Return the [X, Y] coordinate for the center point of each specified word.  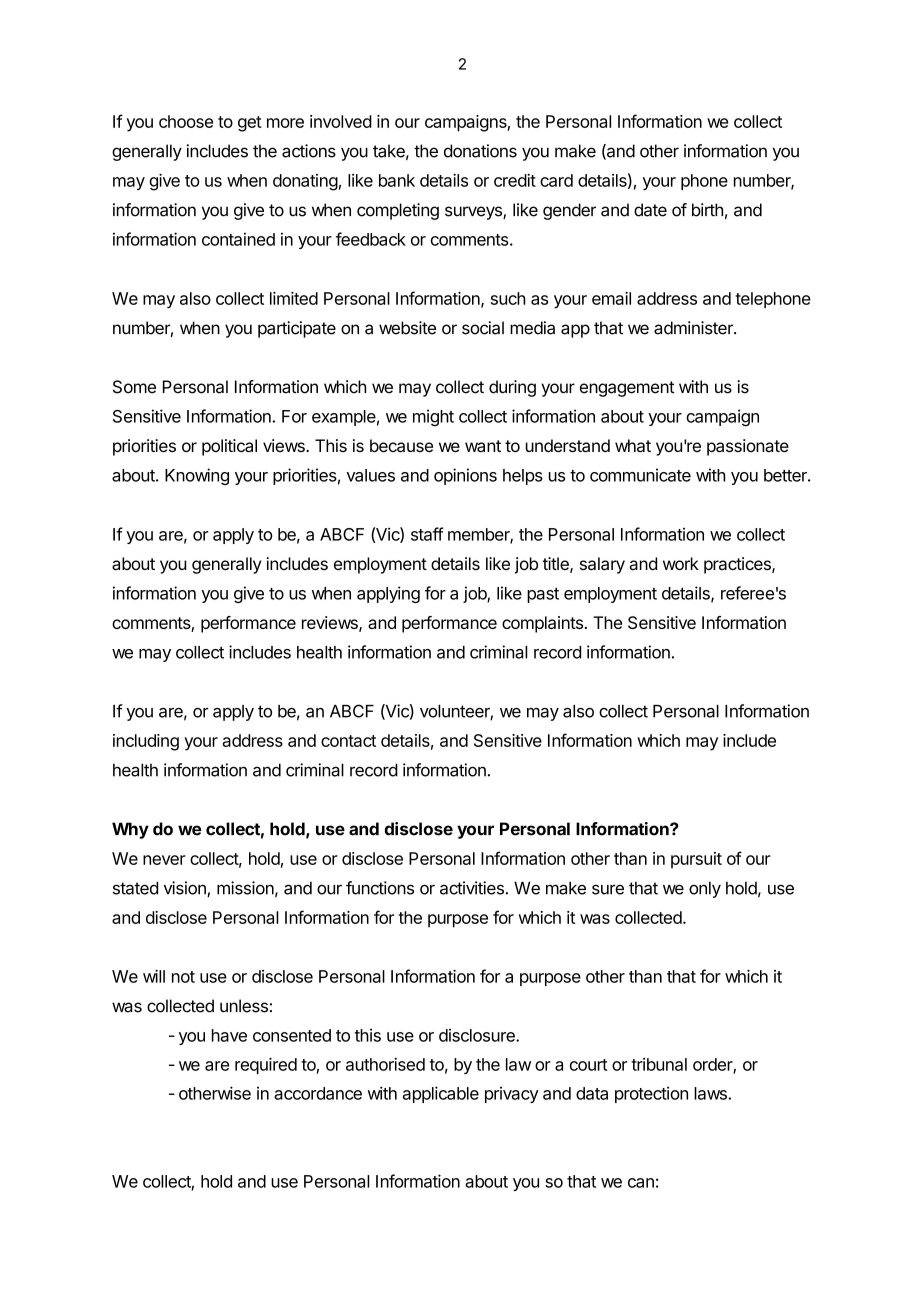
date [650, 210]
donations [480, 151]
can [641, 1183]
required [266, 1065]
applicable [441, 1094]
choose [186, 121]
